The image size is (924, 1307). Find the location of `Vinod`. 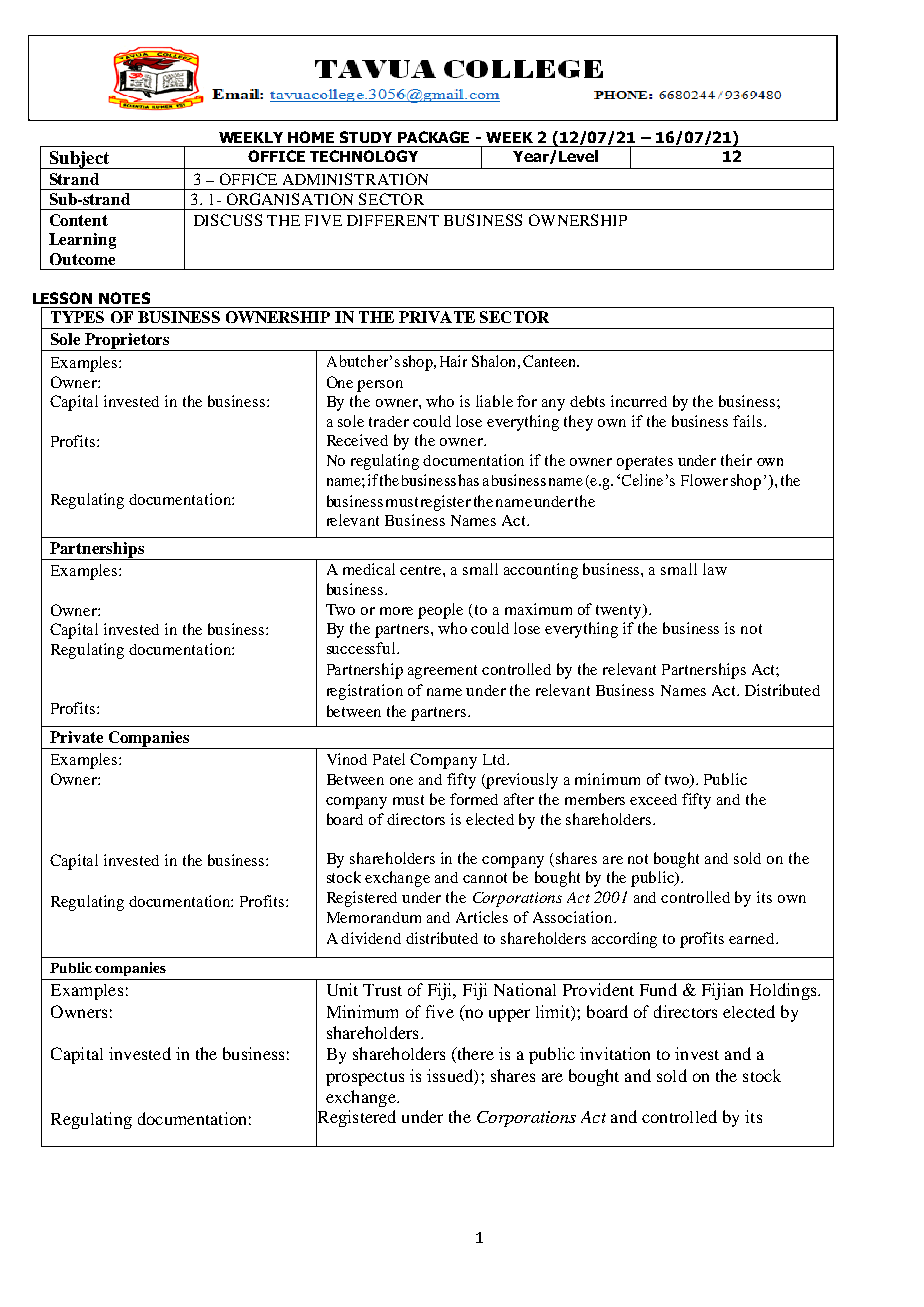

Vinod is located at coordinates (347, 759).
